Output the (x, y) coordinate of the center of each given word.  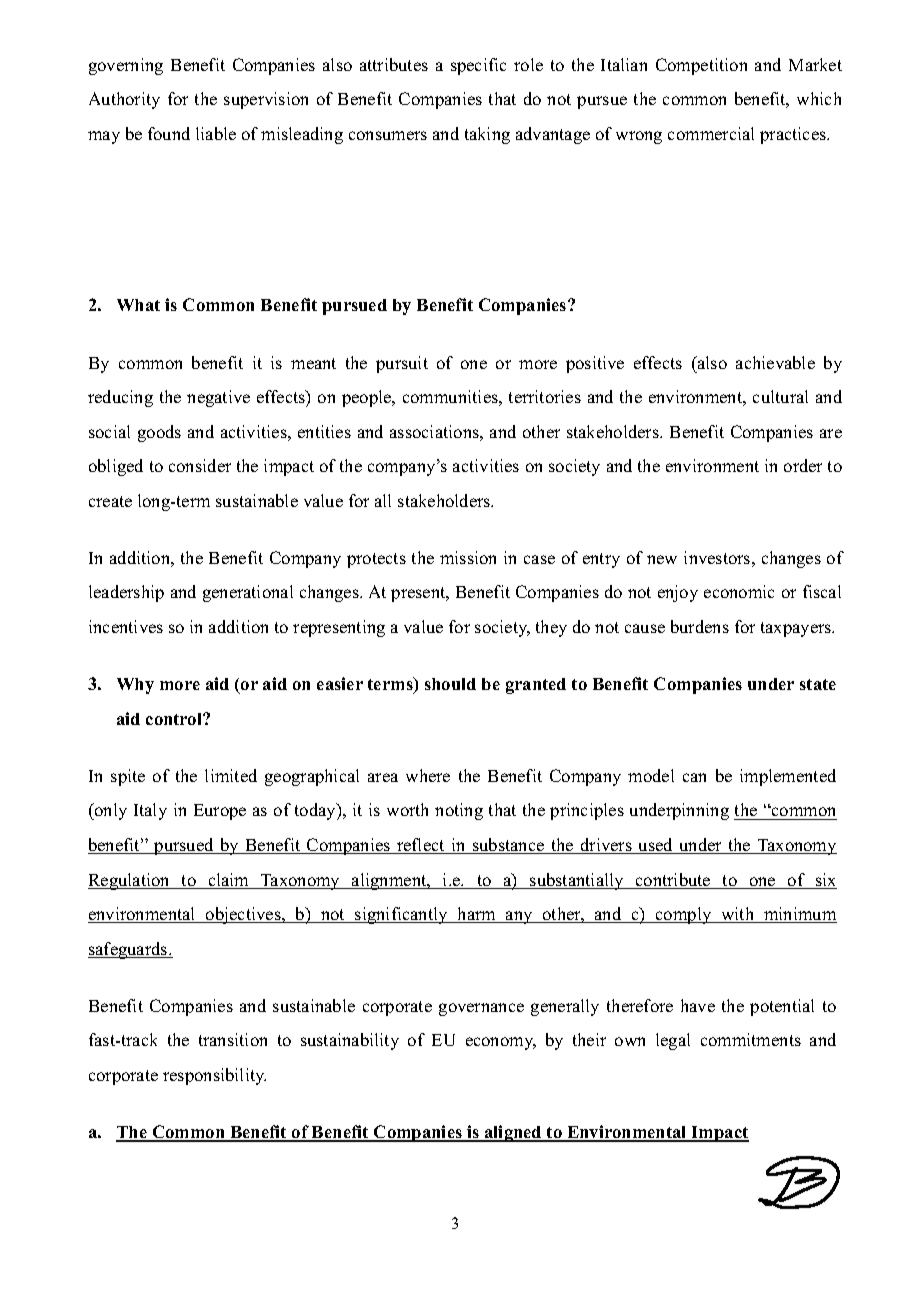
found (169, 133)
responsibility (214, 1076)
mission (468, 557)
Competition (701, 66)
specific (478, 66)
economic (739, 591)
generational (248, 593)
